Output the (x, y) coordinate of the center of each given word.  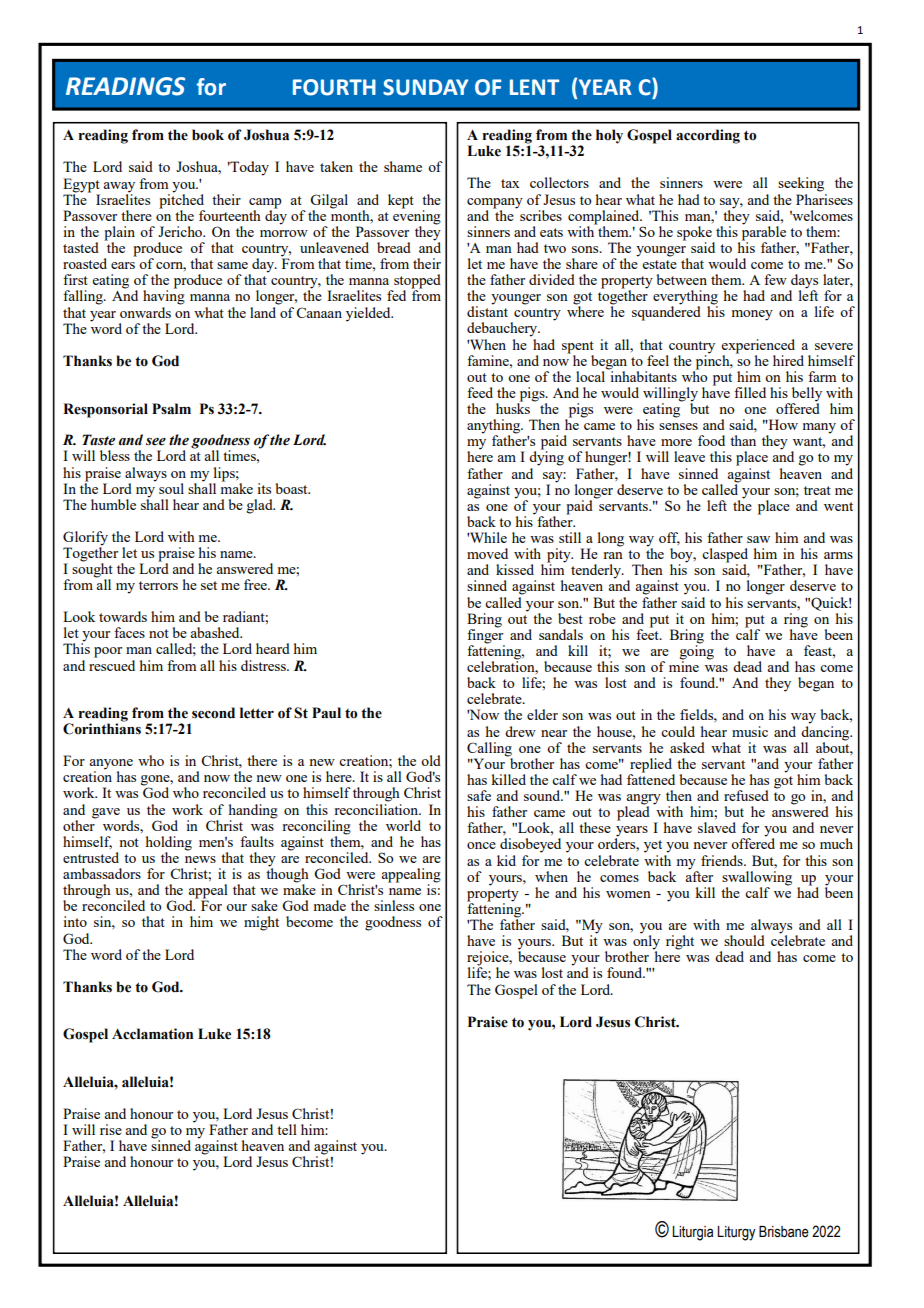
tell (287, 1129)
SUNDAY (425, 87)
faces (129, 632)
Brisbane (784, 1232)
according (708, 136)
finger (486, 636)
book (208, 135)
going (696, 652)
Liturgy (736, 1233)
